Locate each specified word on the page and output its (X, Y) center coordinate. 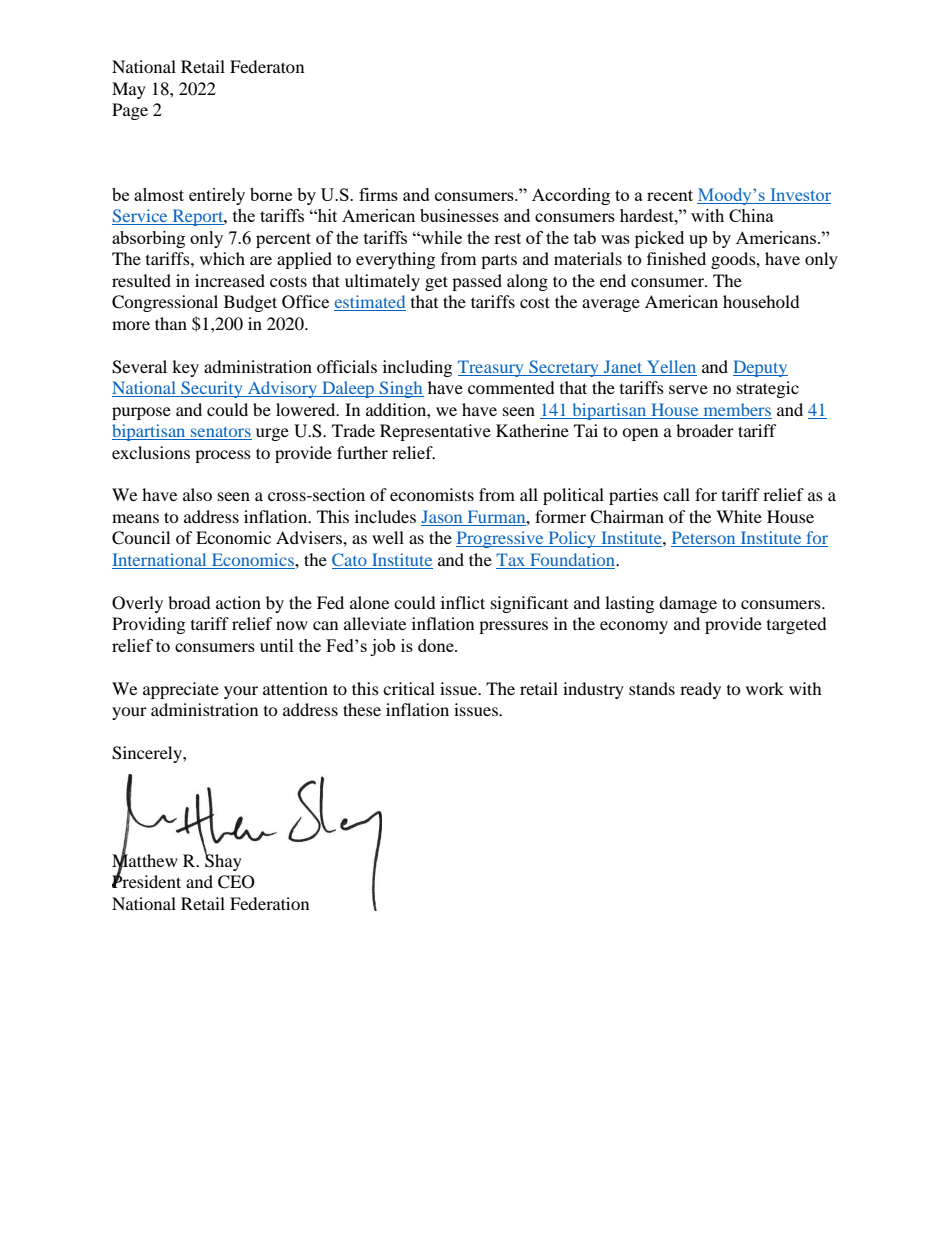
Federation (269, 903)
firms (378, 194)
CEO (236, 882)
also (197, 494)
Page (130, 111)
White (739, 516)
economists (432, 494)
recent (670, 195)
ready (700, 690)
